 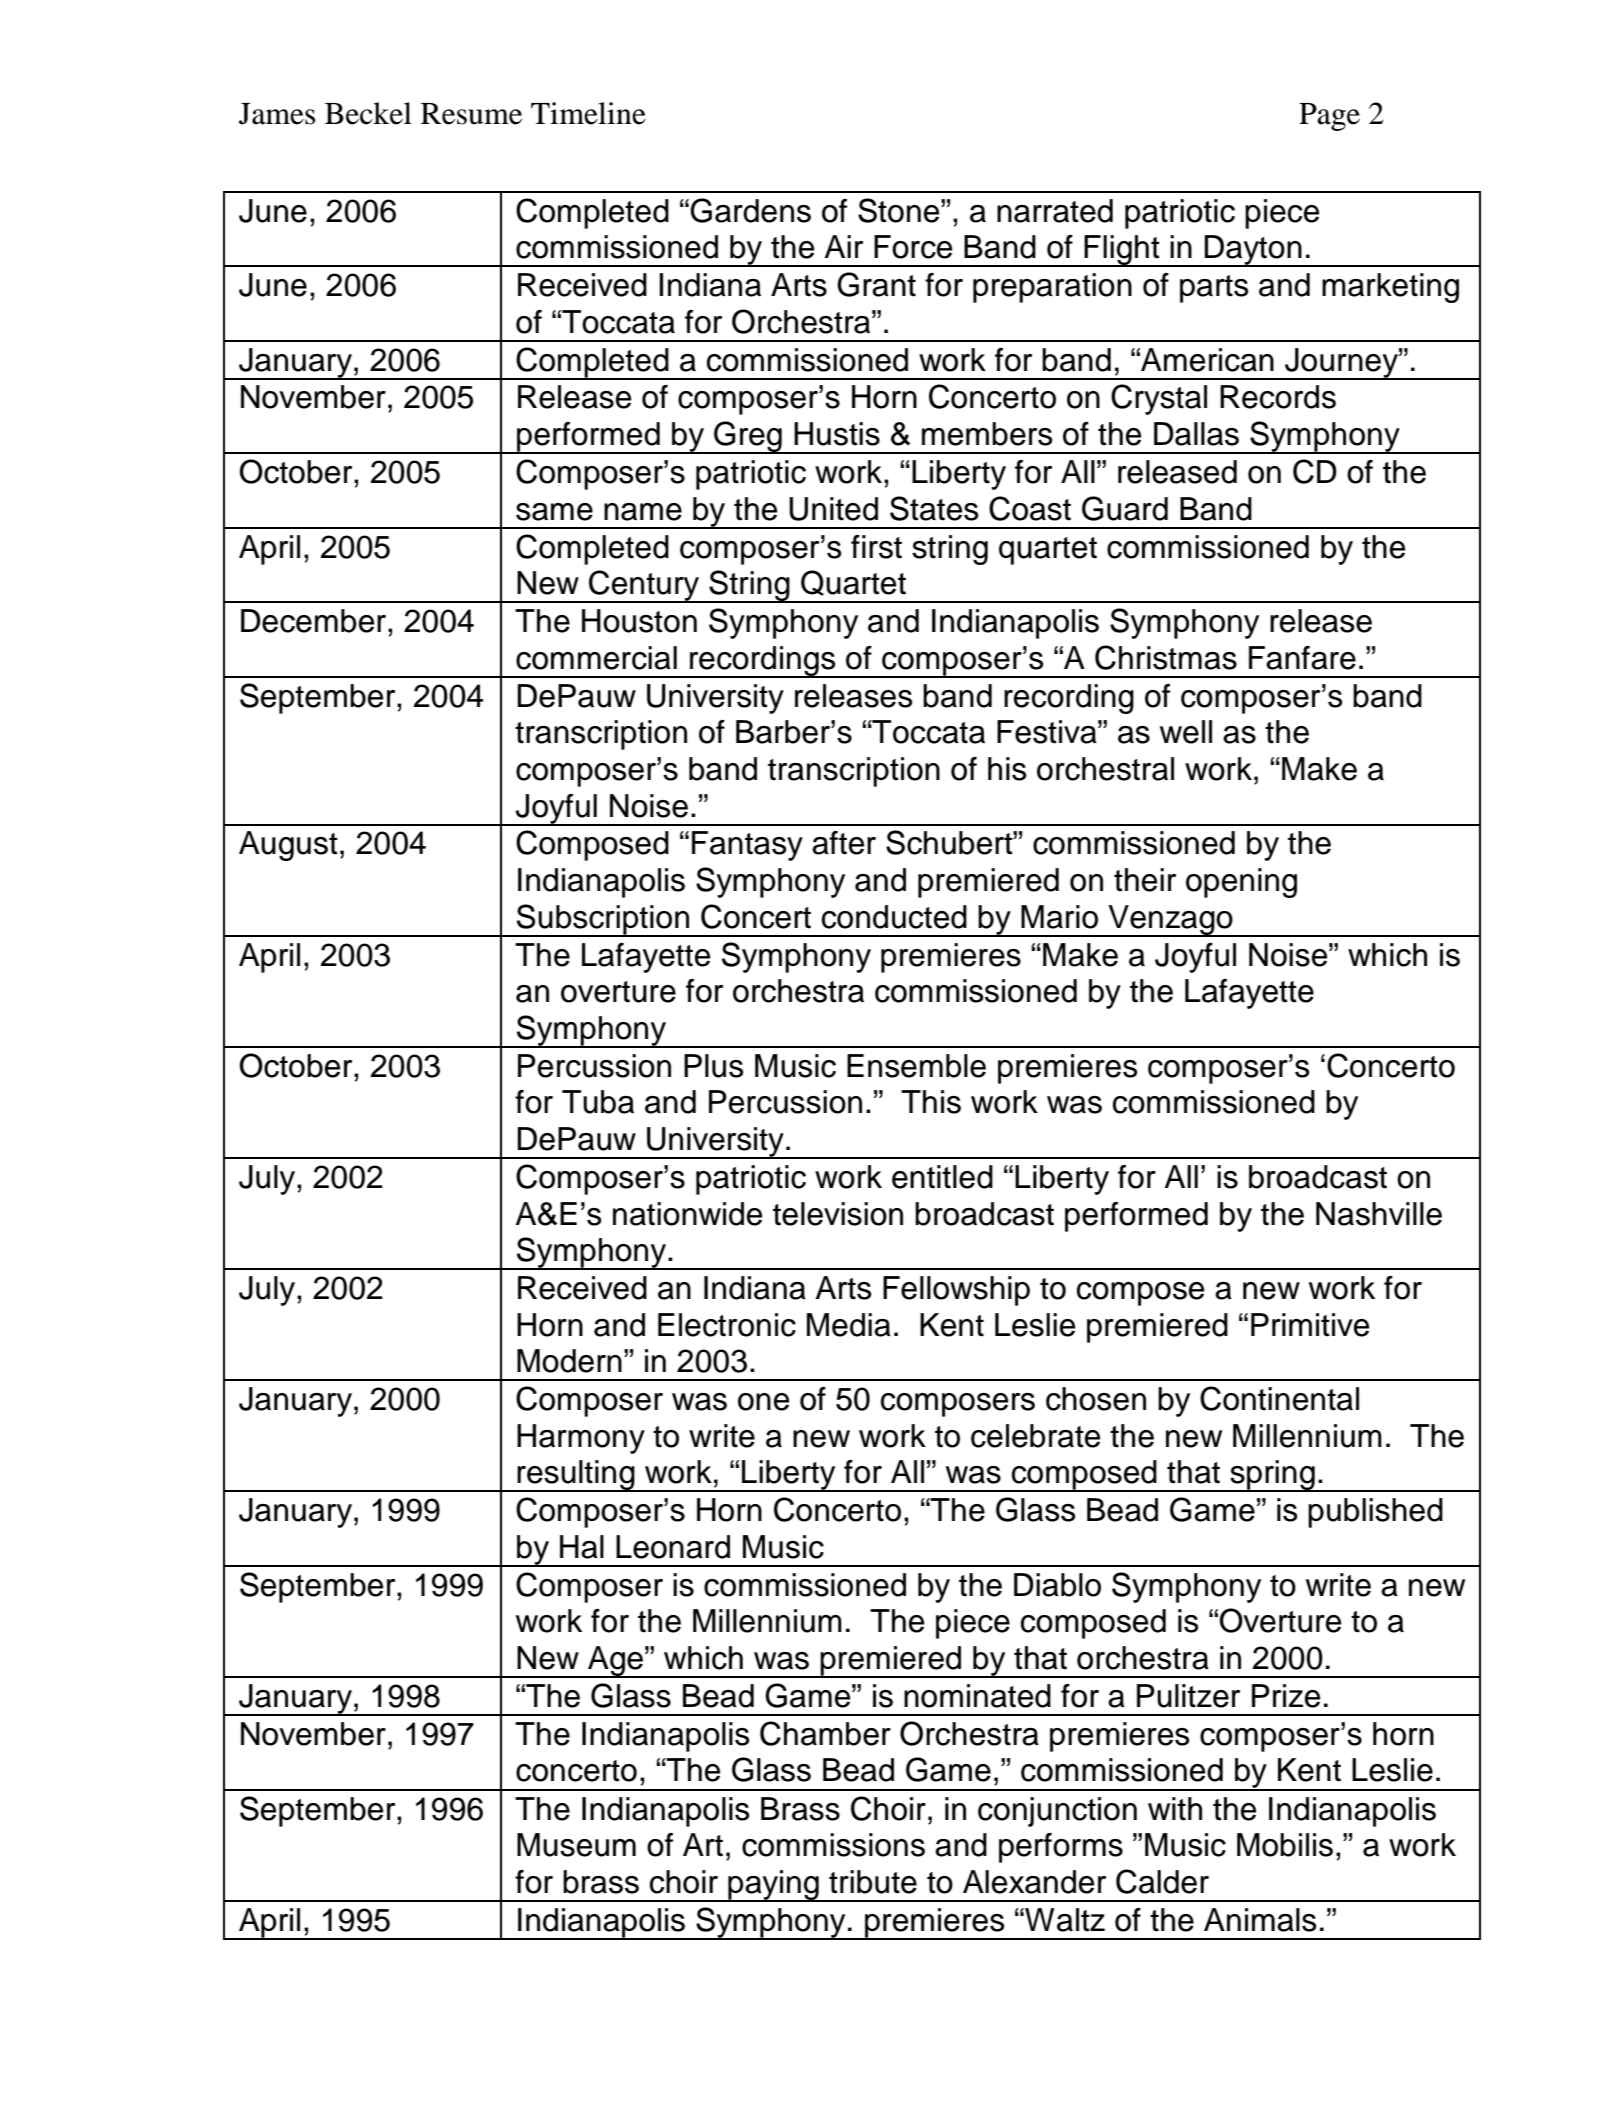 I want to click on Tuba, so click(x=598, y=1102).
